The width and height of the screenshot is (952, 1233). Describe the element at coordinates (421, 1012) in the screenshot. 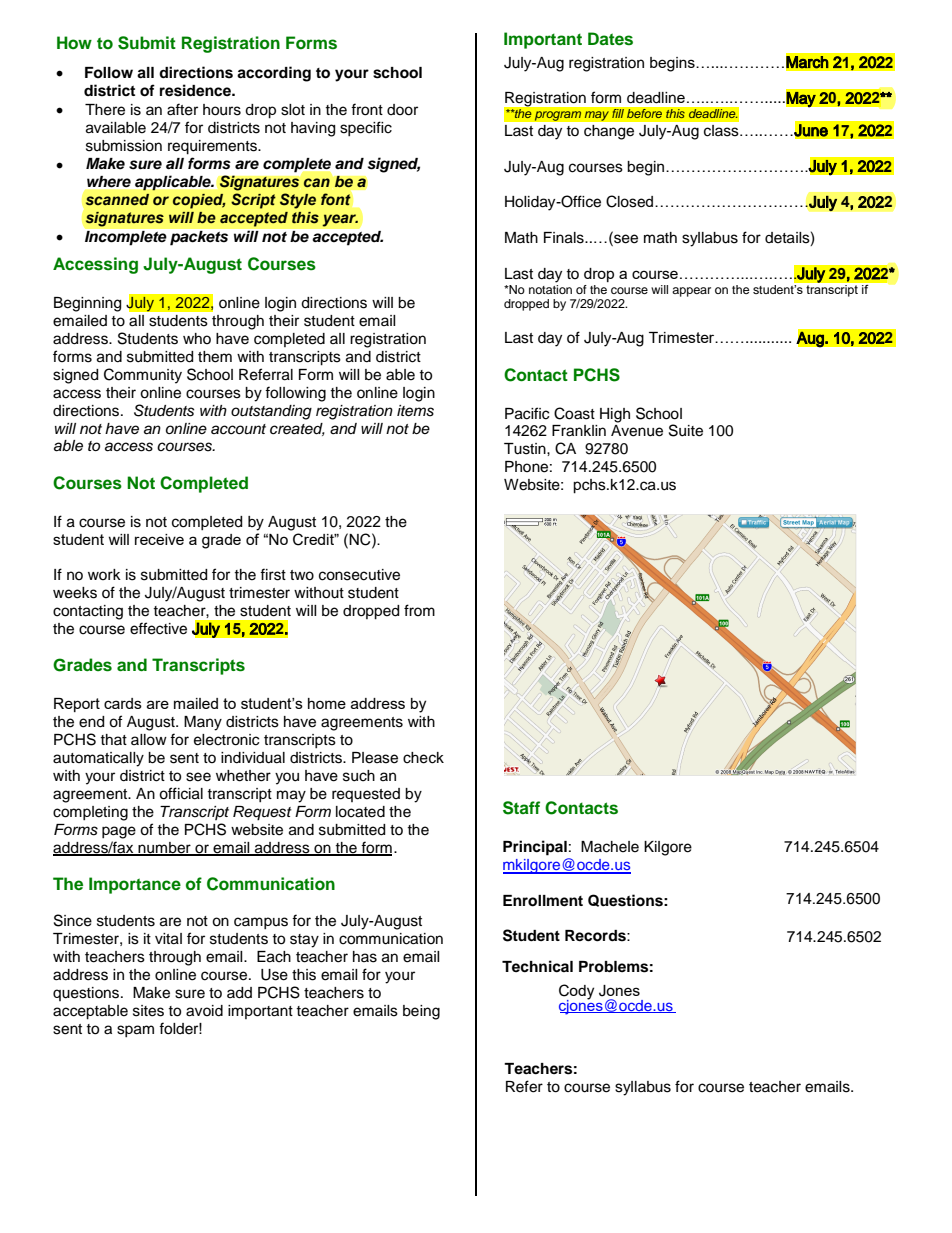

I see `being` at that location.
